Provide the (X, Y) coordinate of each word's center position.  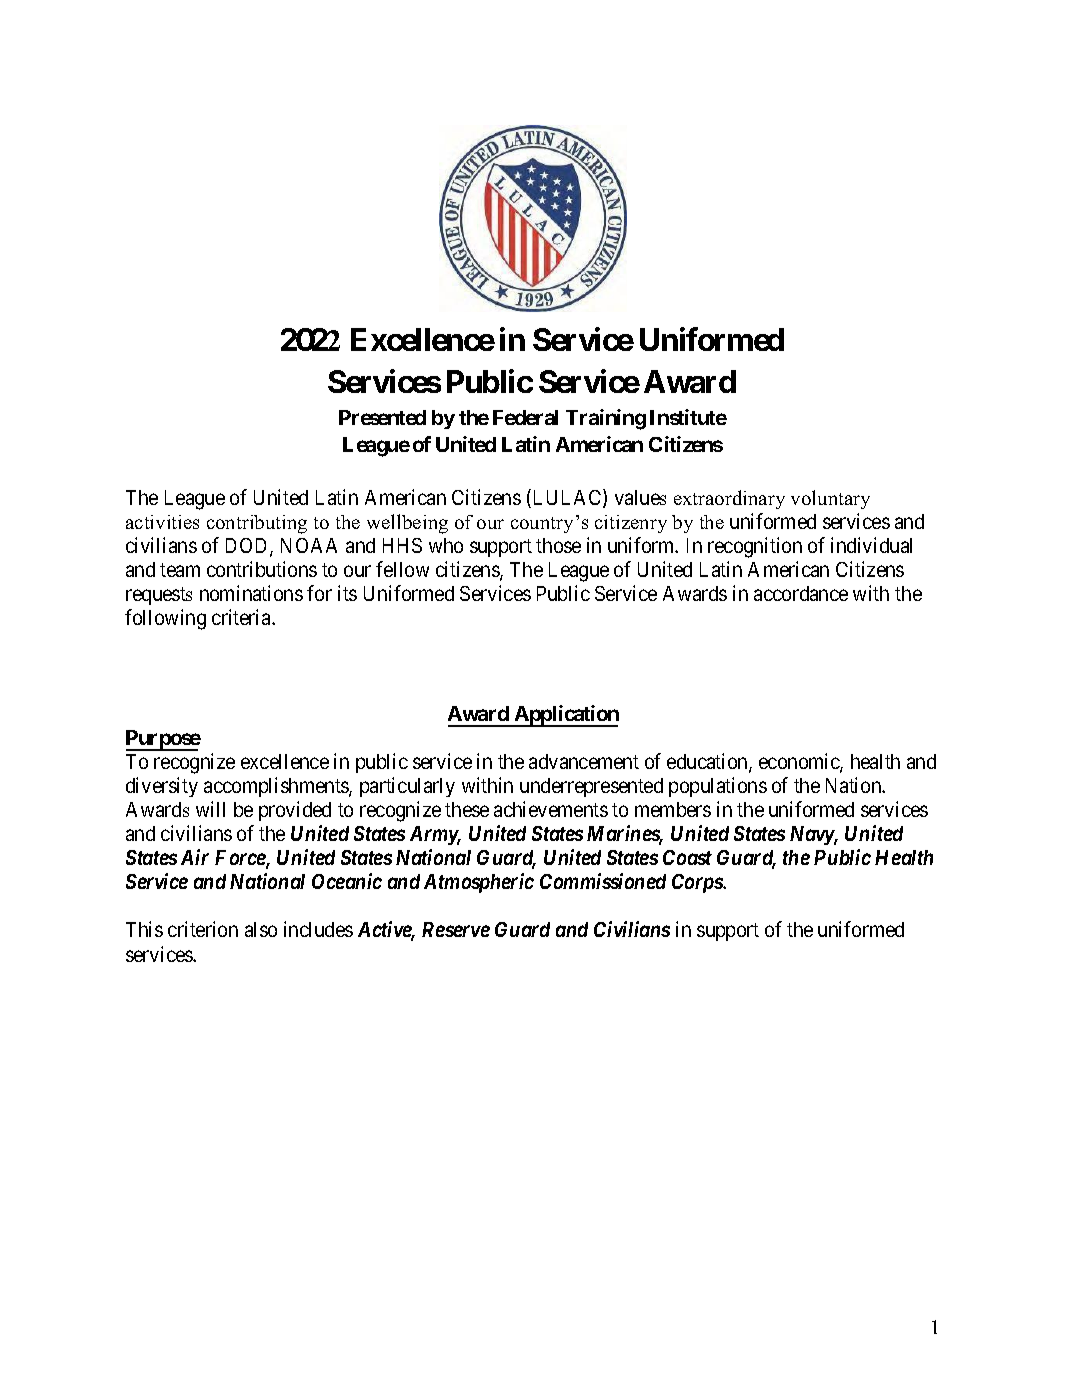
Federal (525, 417)
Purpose (163, 740)
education (708, 762)
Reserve (456, 929)
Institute (688, 417)
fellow (402, 569)
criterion (203, 929)
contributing (257, 524)
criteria (242, 617)
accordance (801, 593)
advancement (584, 761)
